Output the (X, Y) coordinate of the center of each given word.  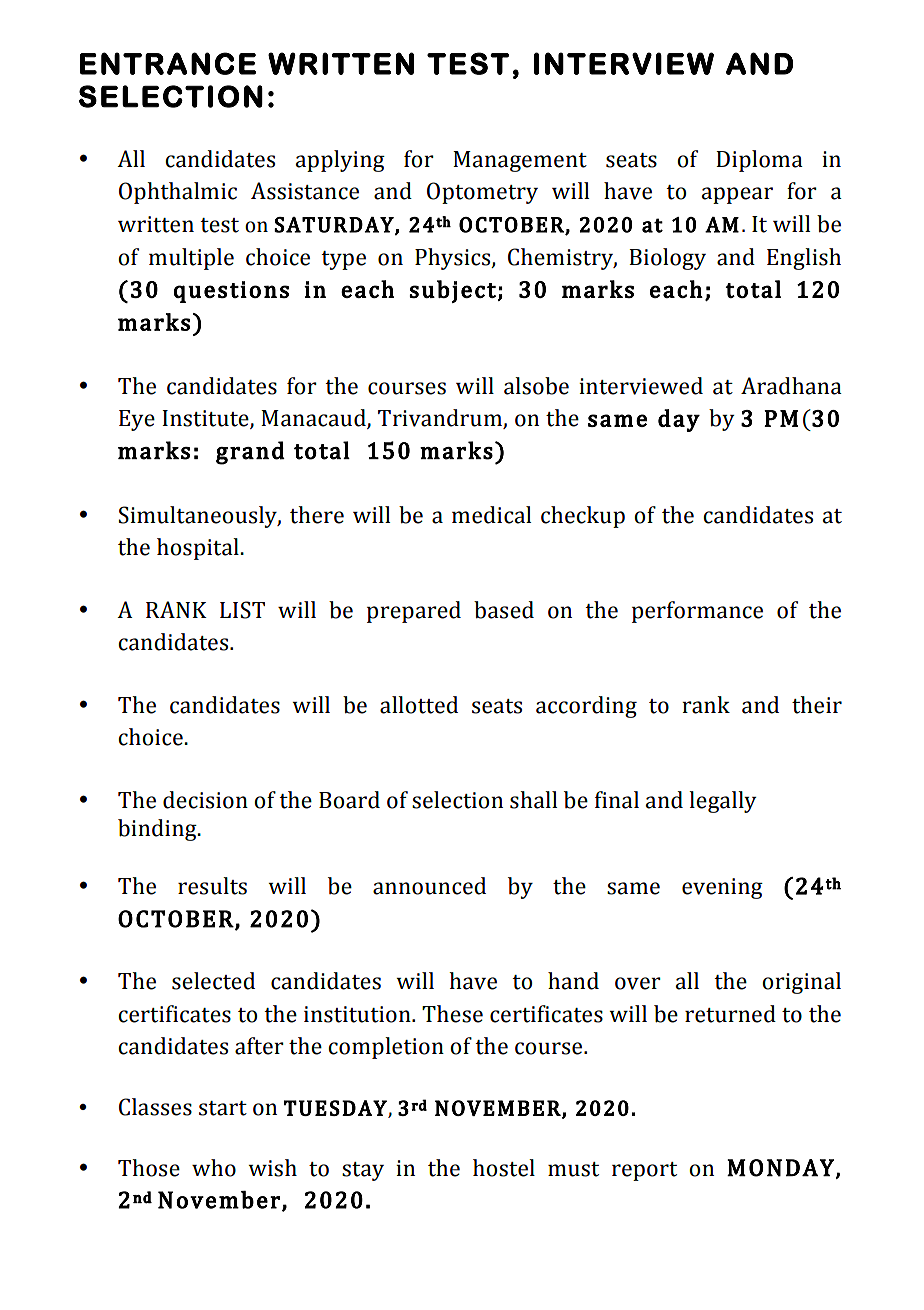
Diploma (759, 161)
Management (520, 161)
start (223, 1108)
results (212, 886)
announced (429, 886)
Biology (667, 259)
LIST (242, 610)
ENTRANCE (168, 63)
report (644, 1171)
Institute (206, 419)
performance (697, 612)
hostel (504, 1168)
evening (722, 888)
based (504, 610)
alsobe (536, 386)
